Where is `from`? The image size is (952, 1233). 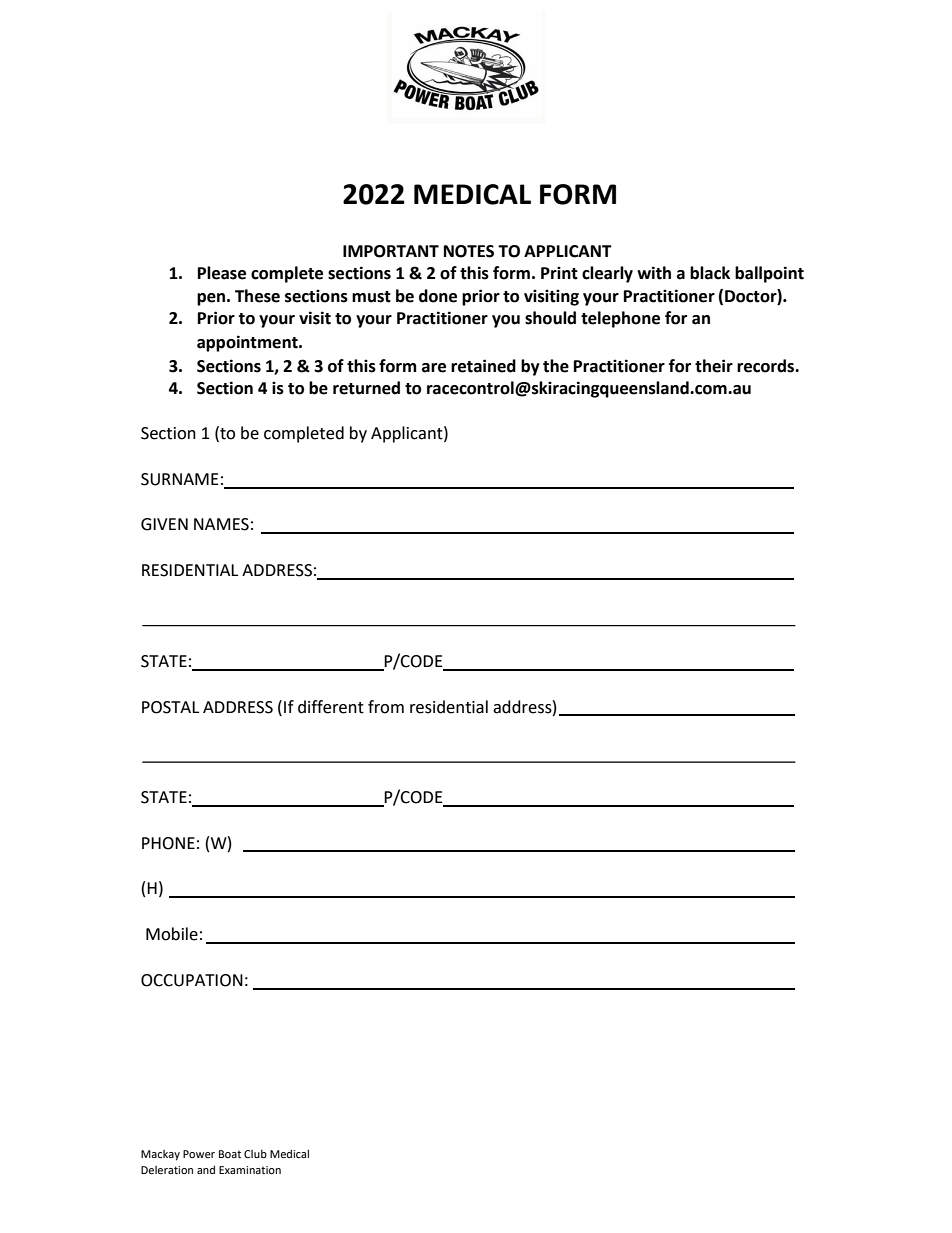
from is located at coordinates (386, 707).
